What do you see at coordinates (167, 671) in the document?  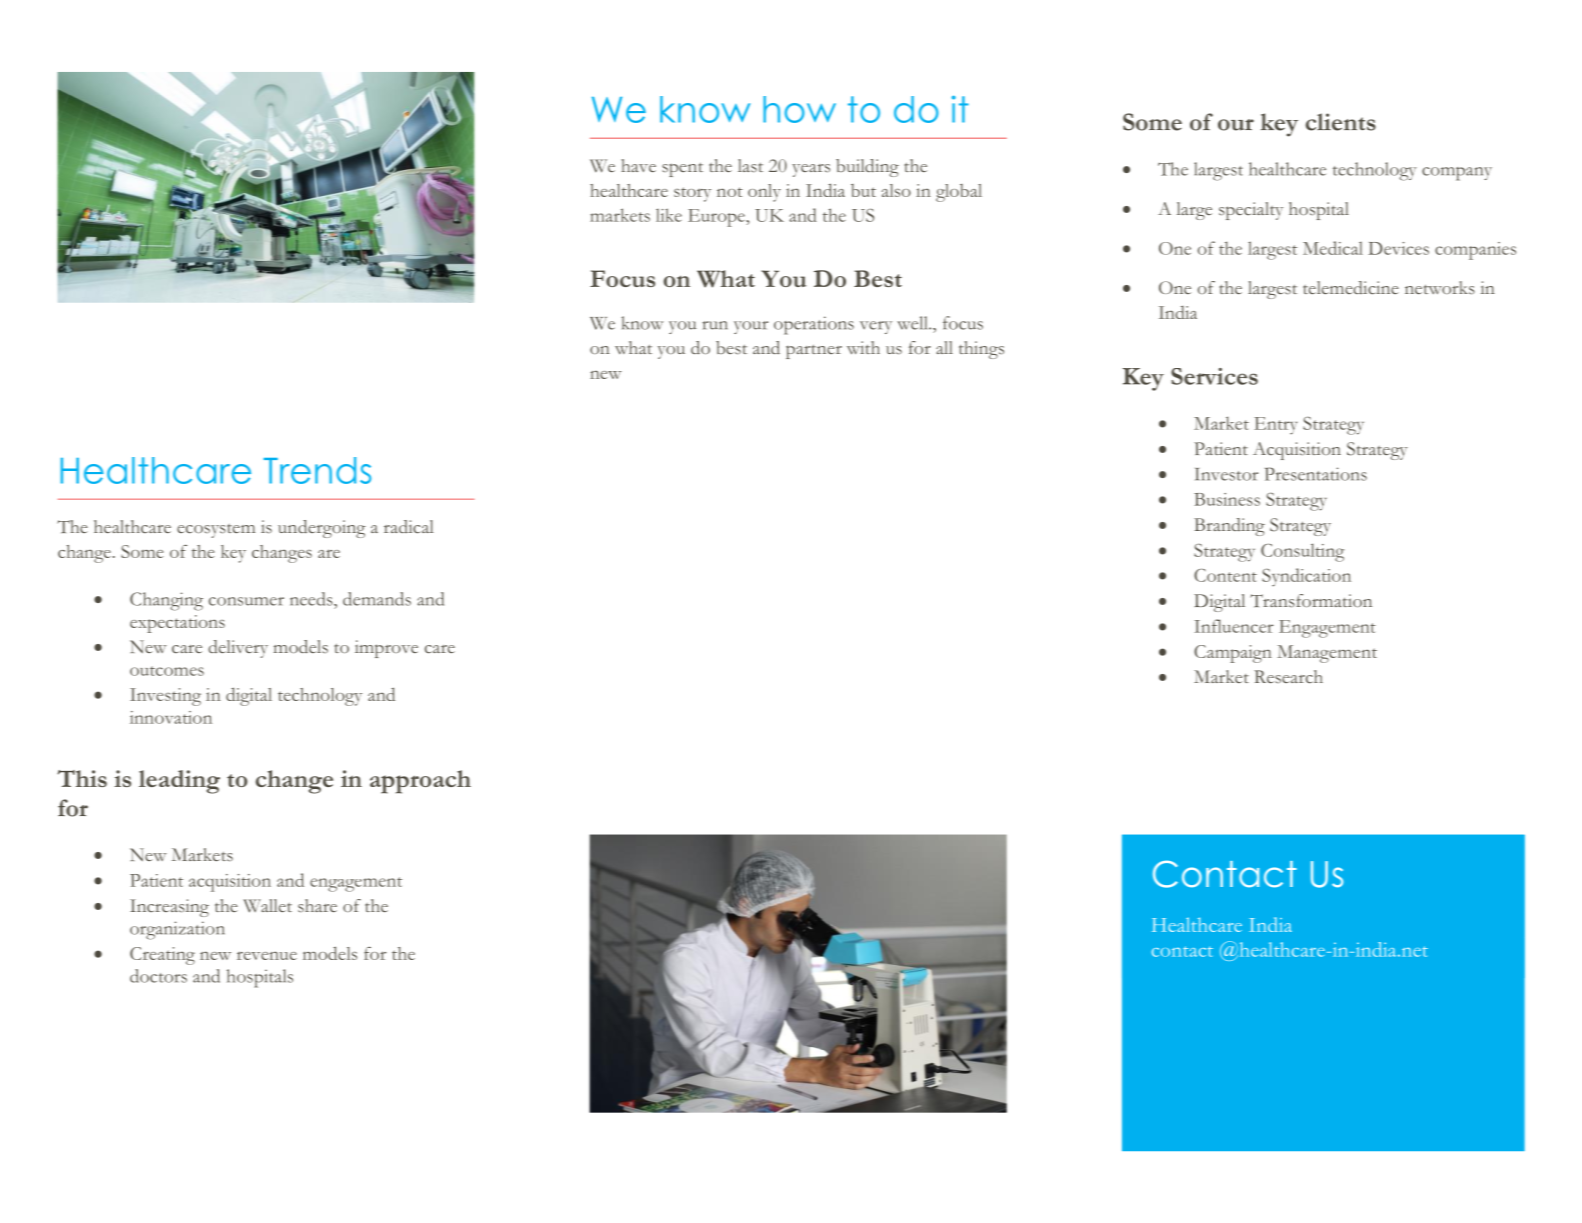 I see `outcomes` at bounding box center [167, 671].
